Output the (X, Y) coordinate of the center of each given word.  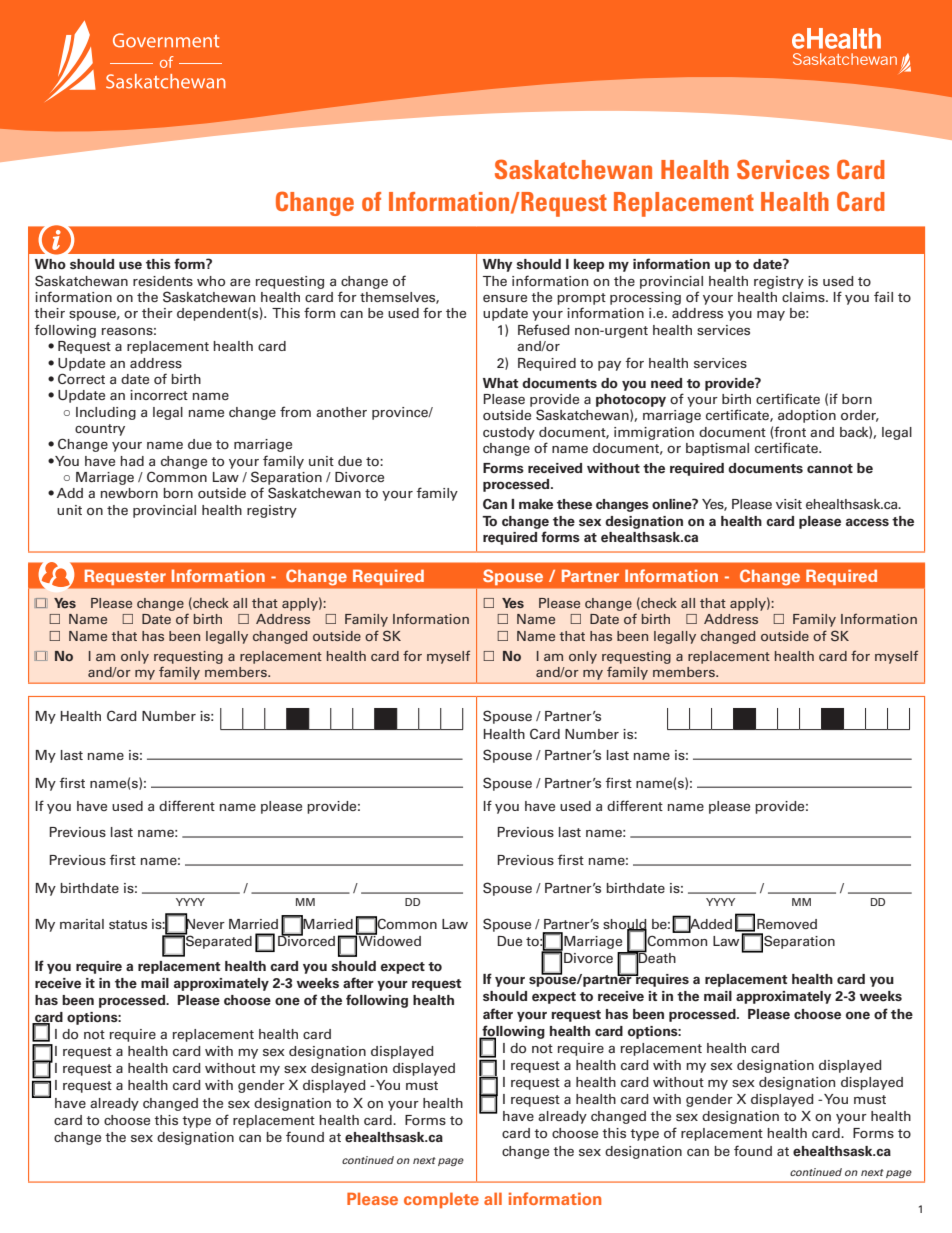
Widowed (389, 940)
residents (163, 281)
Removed (787, 924)
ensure (505, 298)
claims (804, 297)
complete (441, 1200)
